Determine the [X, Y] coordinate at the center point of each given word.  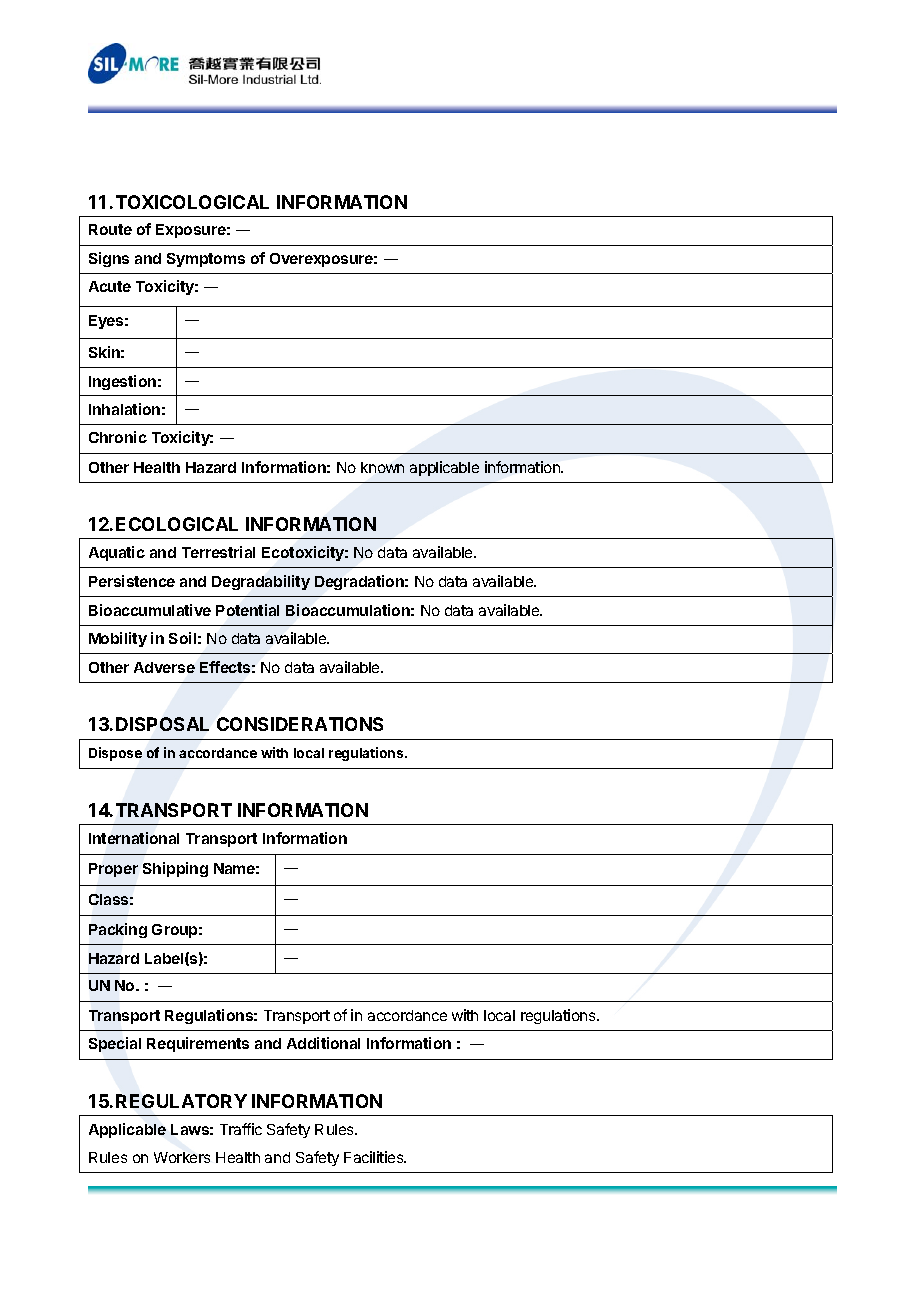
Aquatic [117, 553]
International [134, 838]
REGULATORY [181, 1101]
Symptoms [206, 260]
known [382, 467]
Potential [247, 610]
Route [110, 229]
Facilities [375, 1157]
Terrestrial [218, 552]
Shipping [175, 869]
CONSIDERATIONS [300, 724]
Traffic [241, 1129]
